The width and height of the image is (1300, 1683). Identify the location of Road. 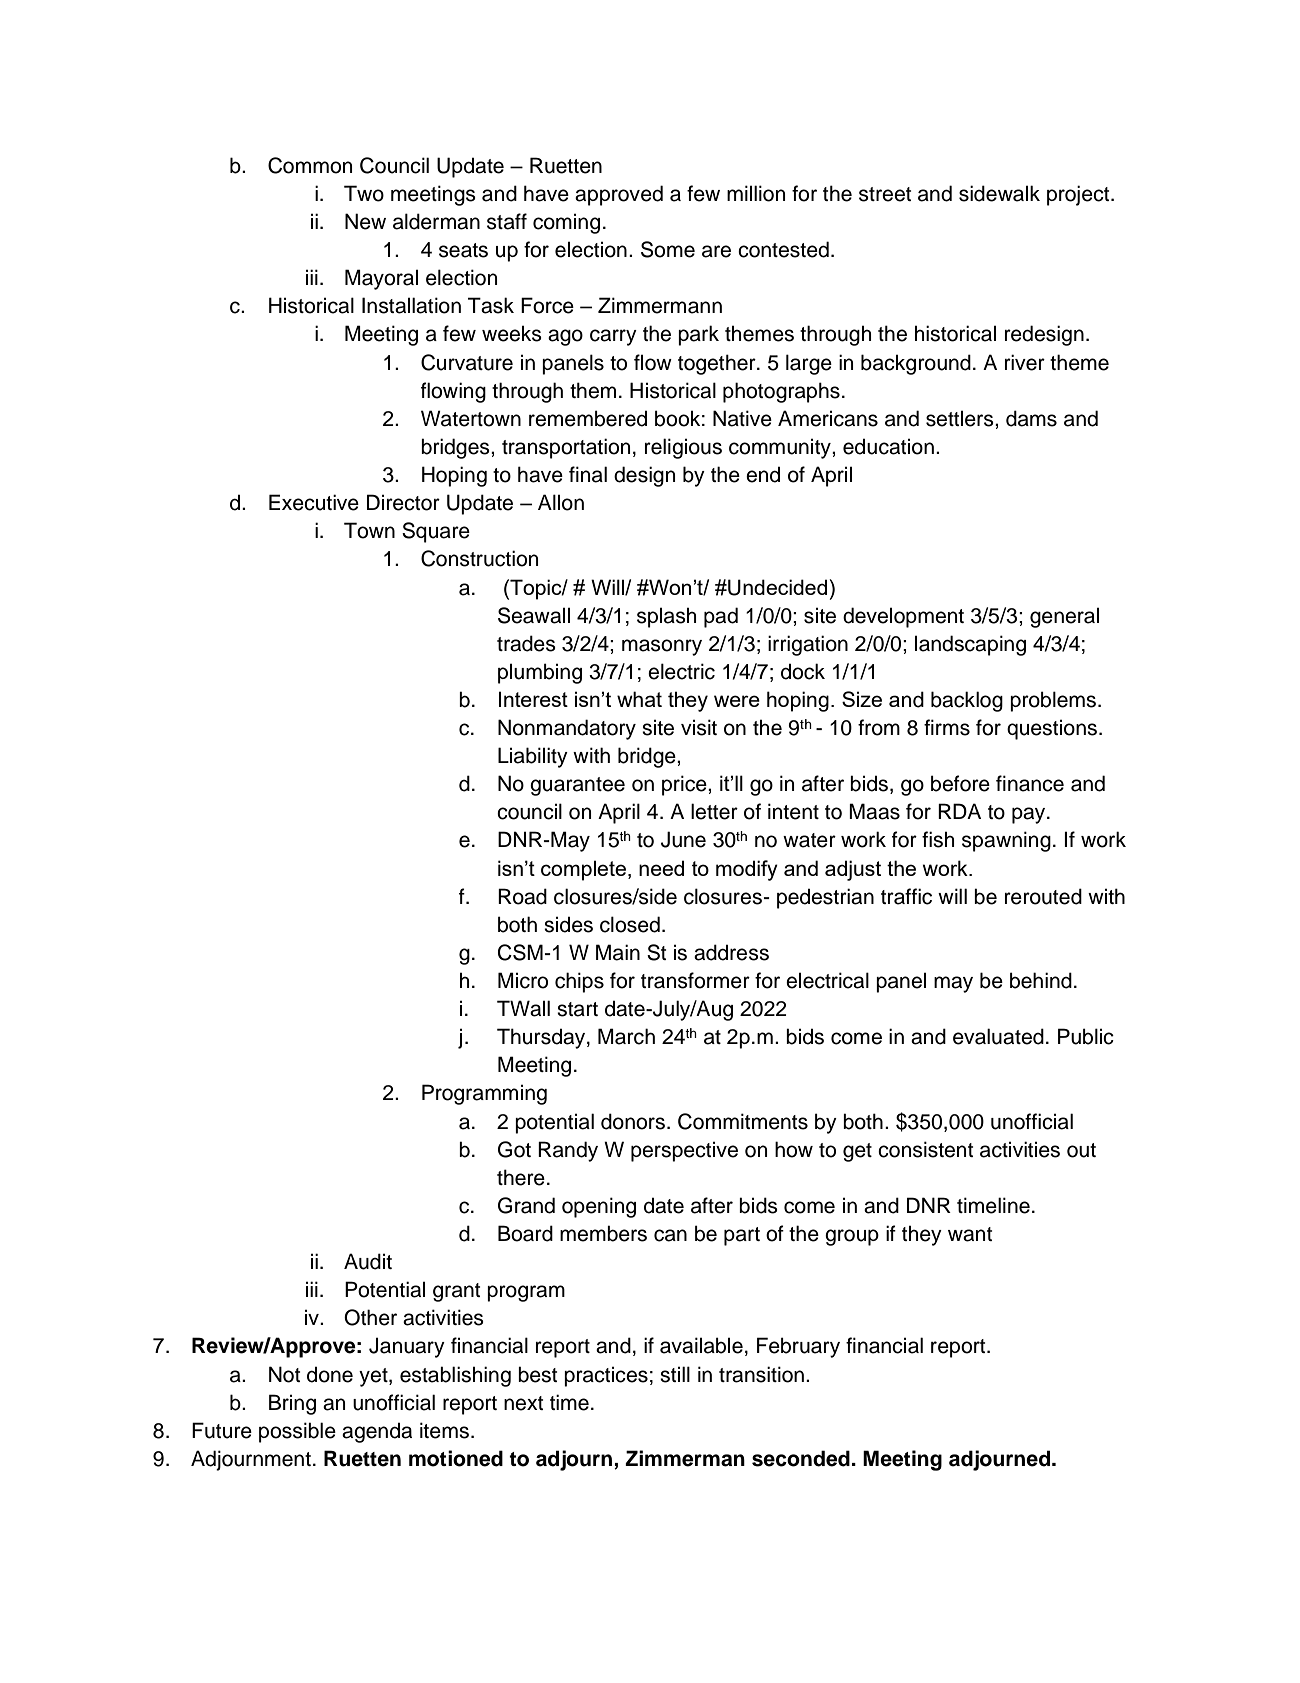
(522, 896).
